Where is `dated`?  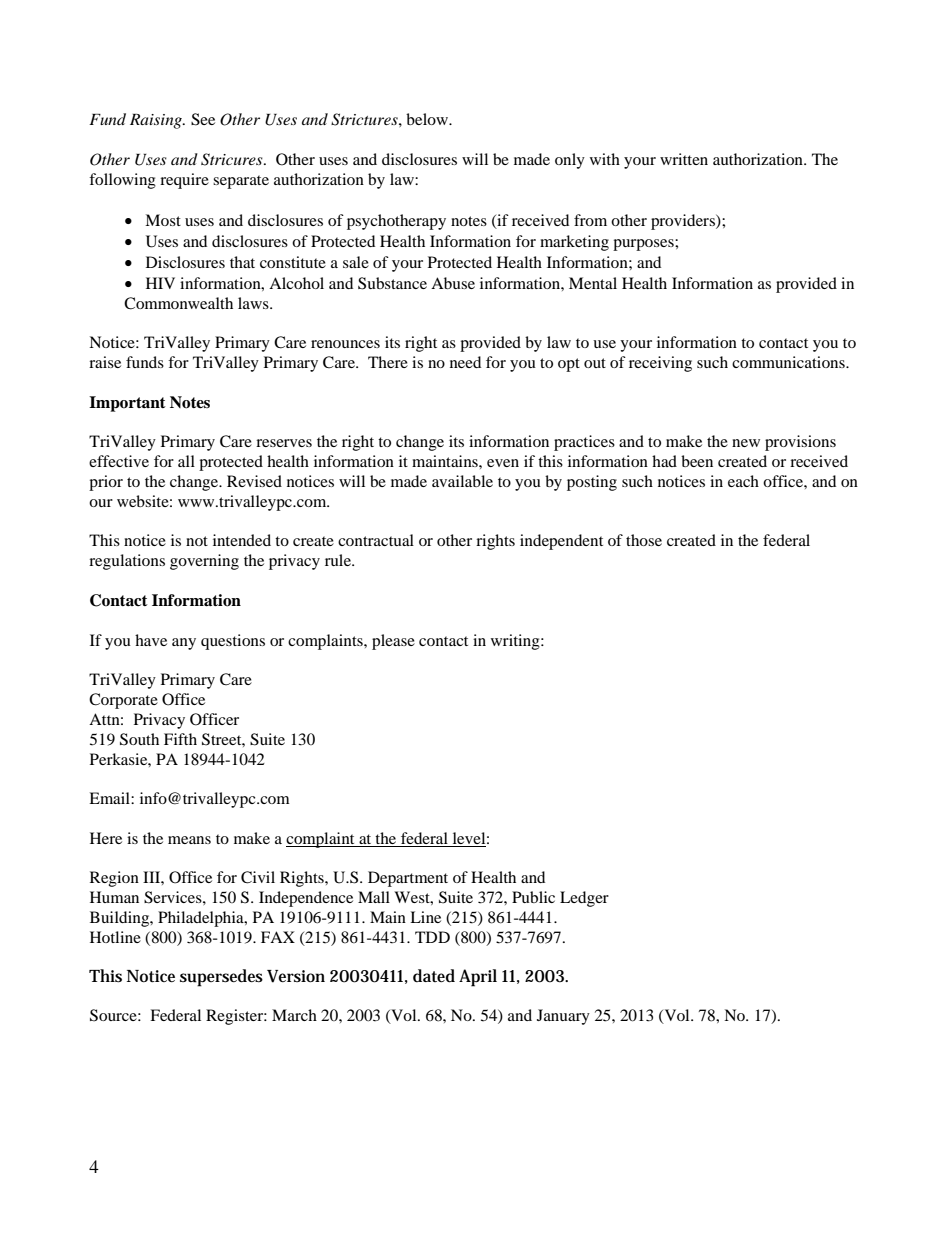 dated is located at coordinates (434, 976).
